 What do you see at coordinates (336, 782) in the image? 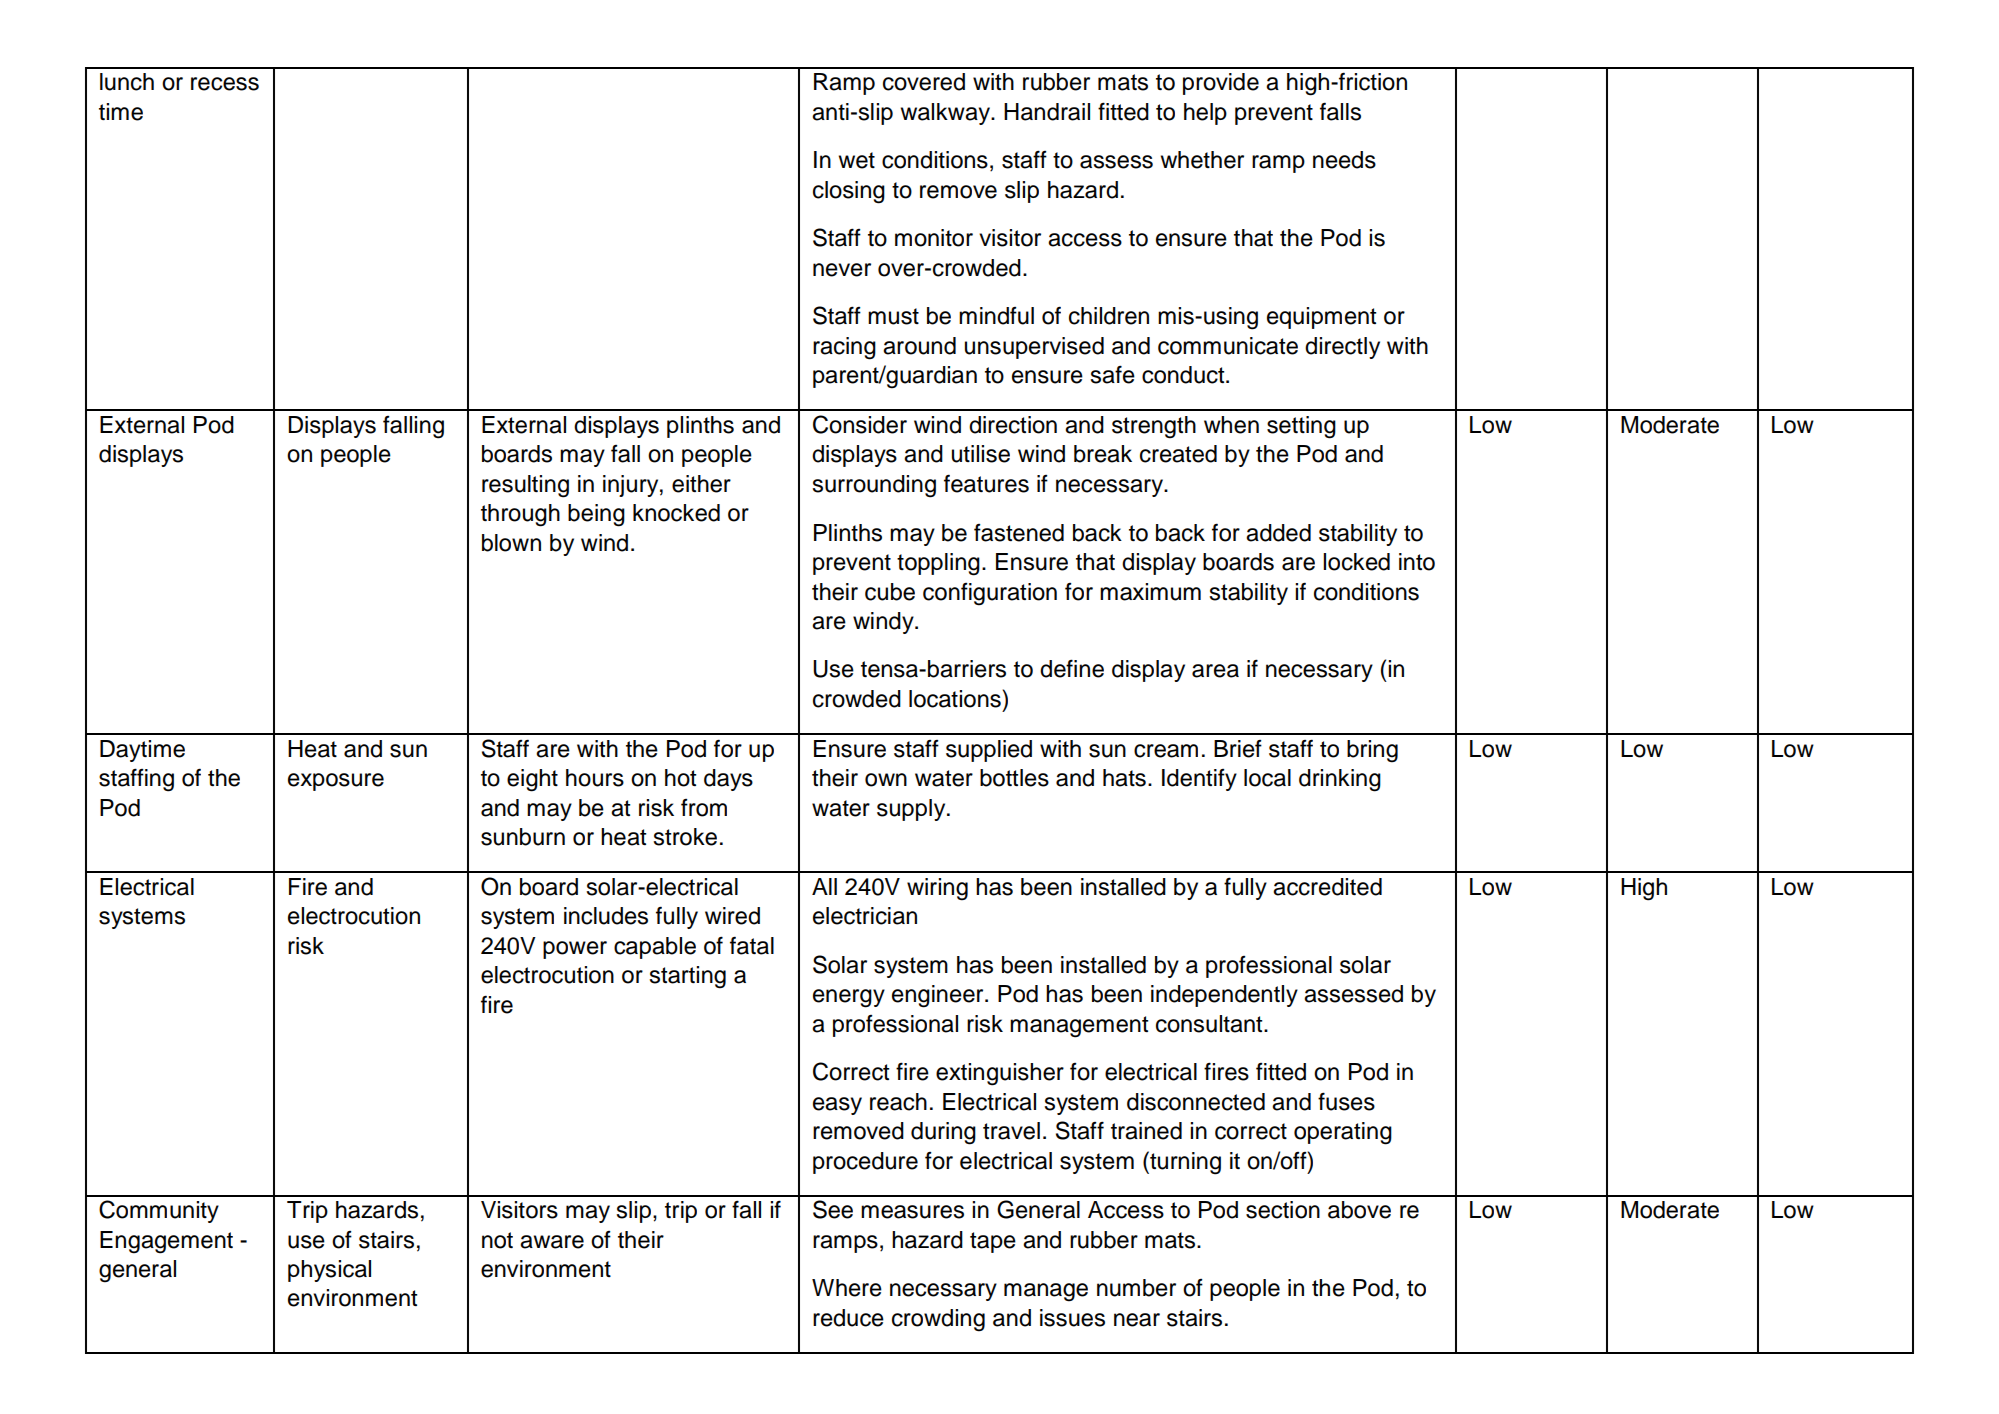
I see `exposure` at bounding box center [336, 782].
